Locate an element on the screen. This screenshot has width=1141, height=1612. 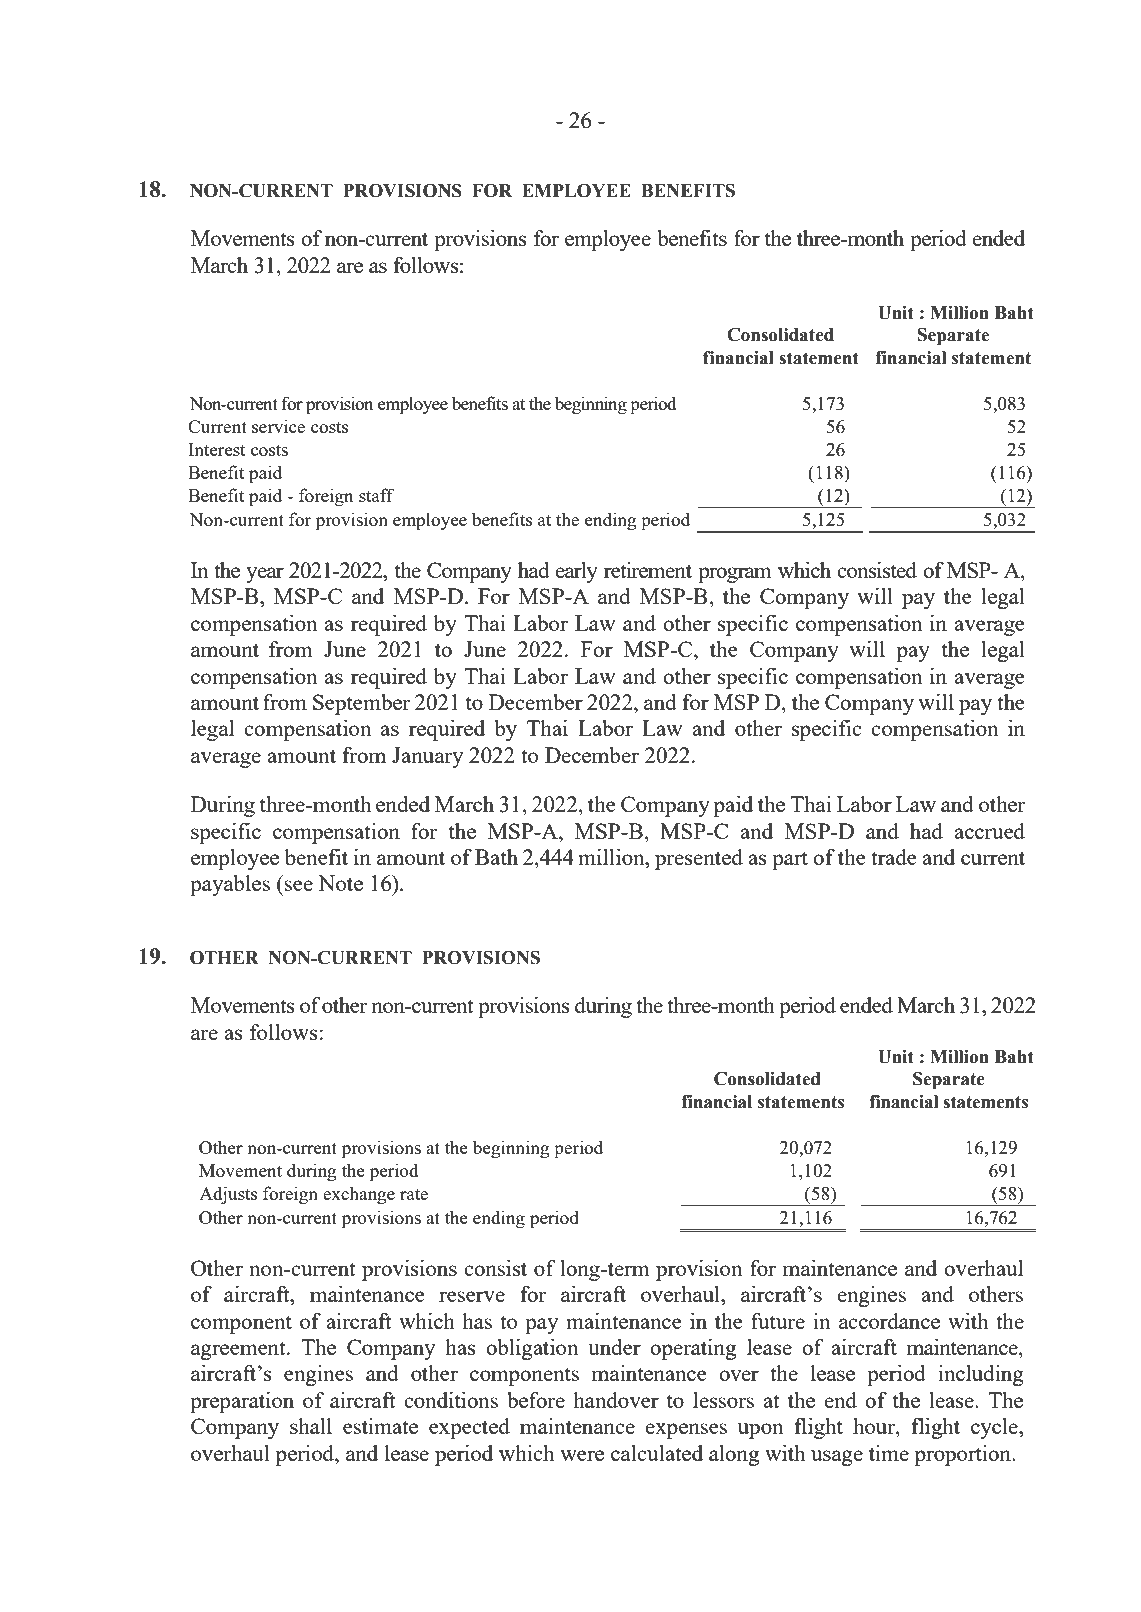
exchange is located at coordinates (359, 1195).
